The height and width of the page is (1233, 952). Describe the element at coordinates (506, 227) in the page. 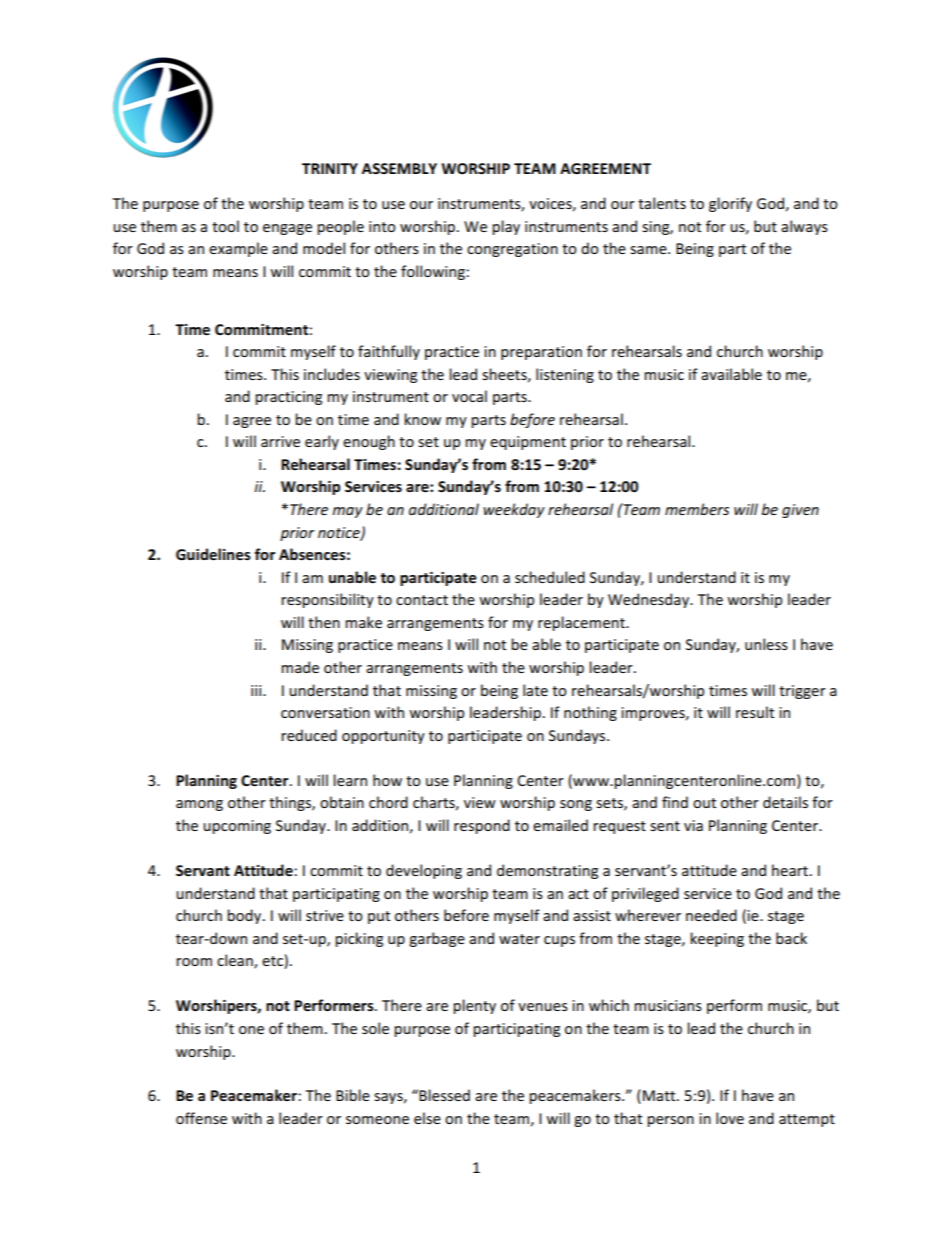

I see `play` at that location.
